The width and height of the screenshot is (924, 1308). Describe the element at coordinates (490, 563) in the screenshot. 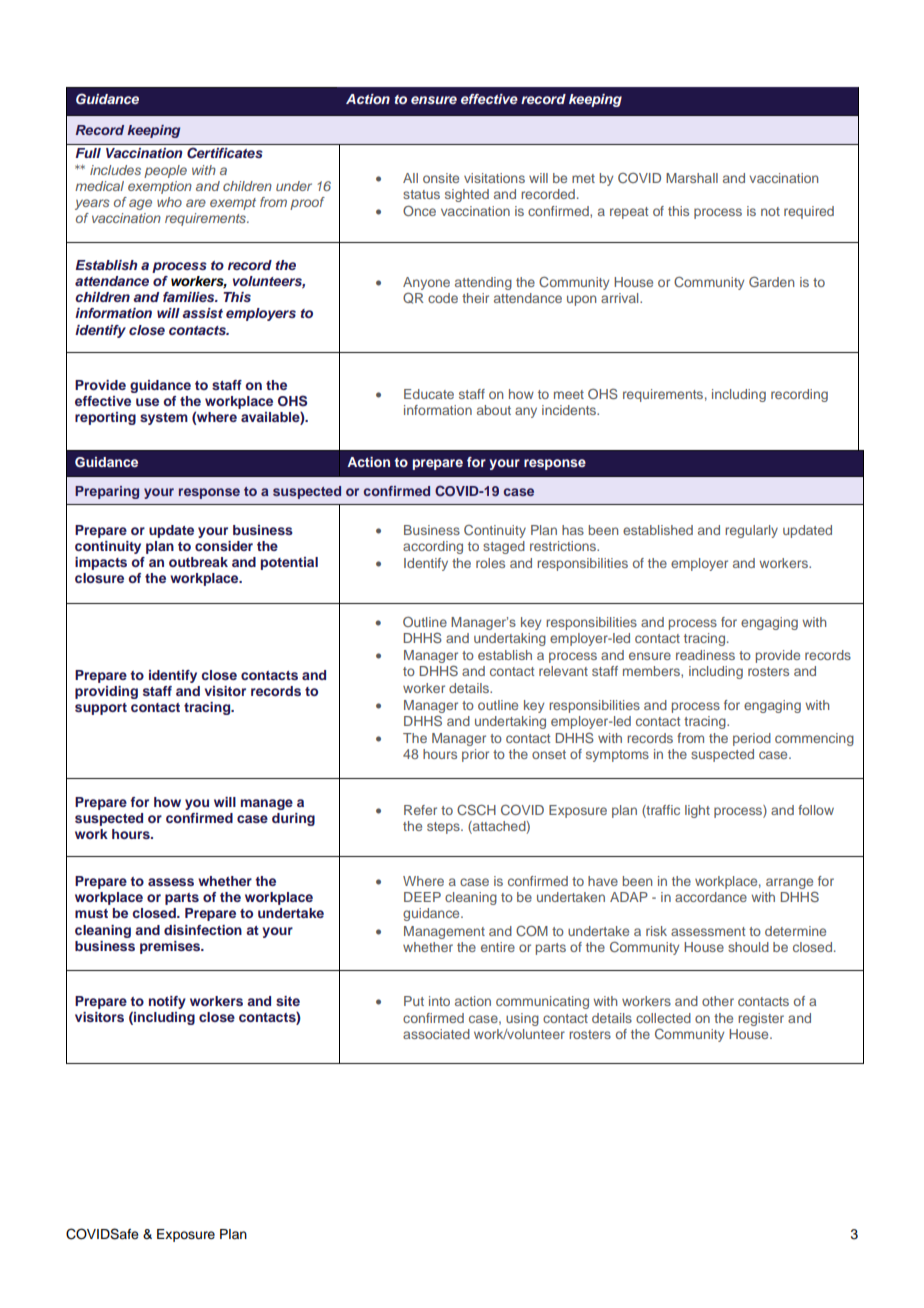

I see `roles` at that location.
